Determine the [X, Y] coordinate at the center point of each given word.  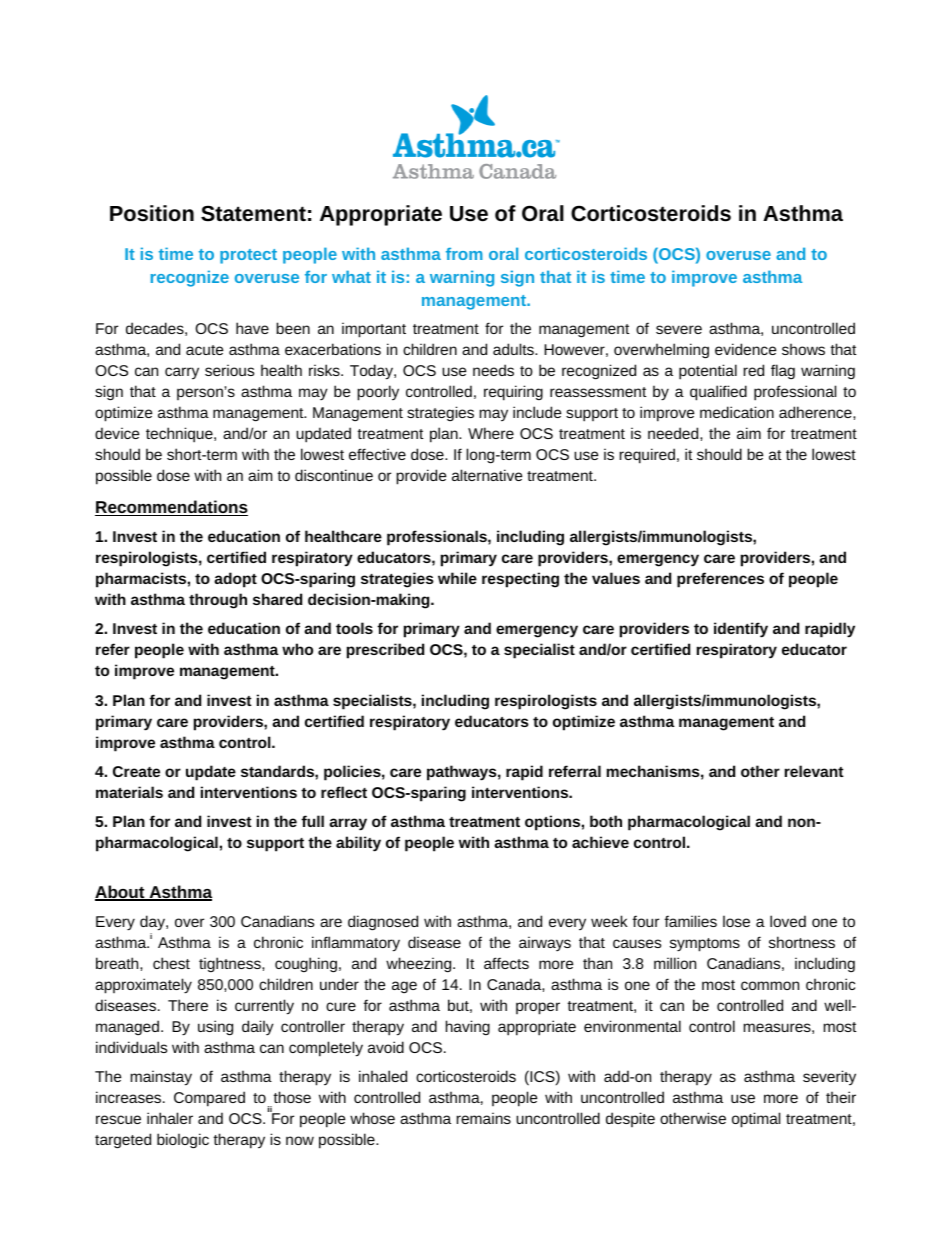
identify [741, 630]
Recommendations [171, 508]
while [457, 578]
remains [483, 1118]
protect [248, 256]
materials [129, 792]
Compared [209, 1099]
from [464, 254]
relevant [814, 771]
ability [358, 844]
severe [679, 329]
